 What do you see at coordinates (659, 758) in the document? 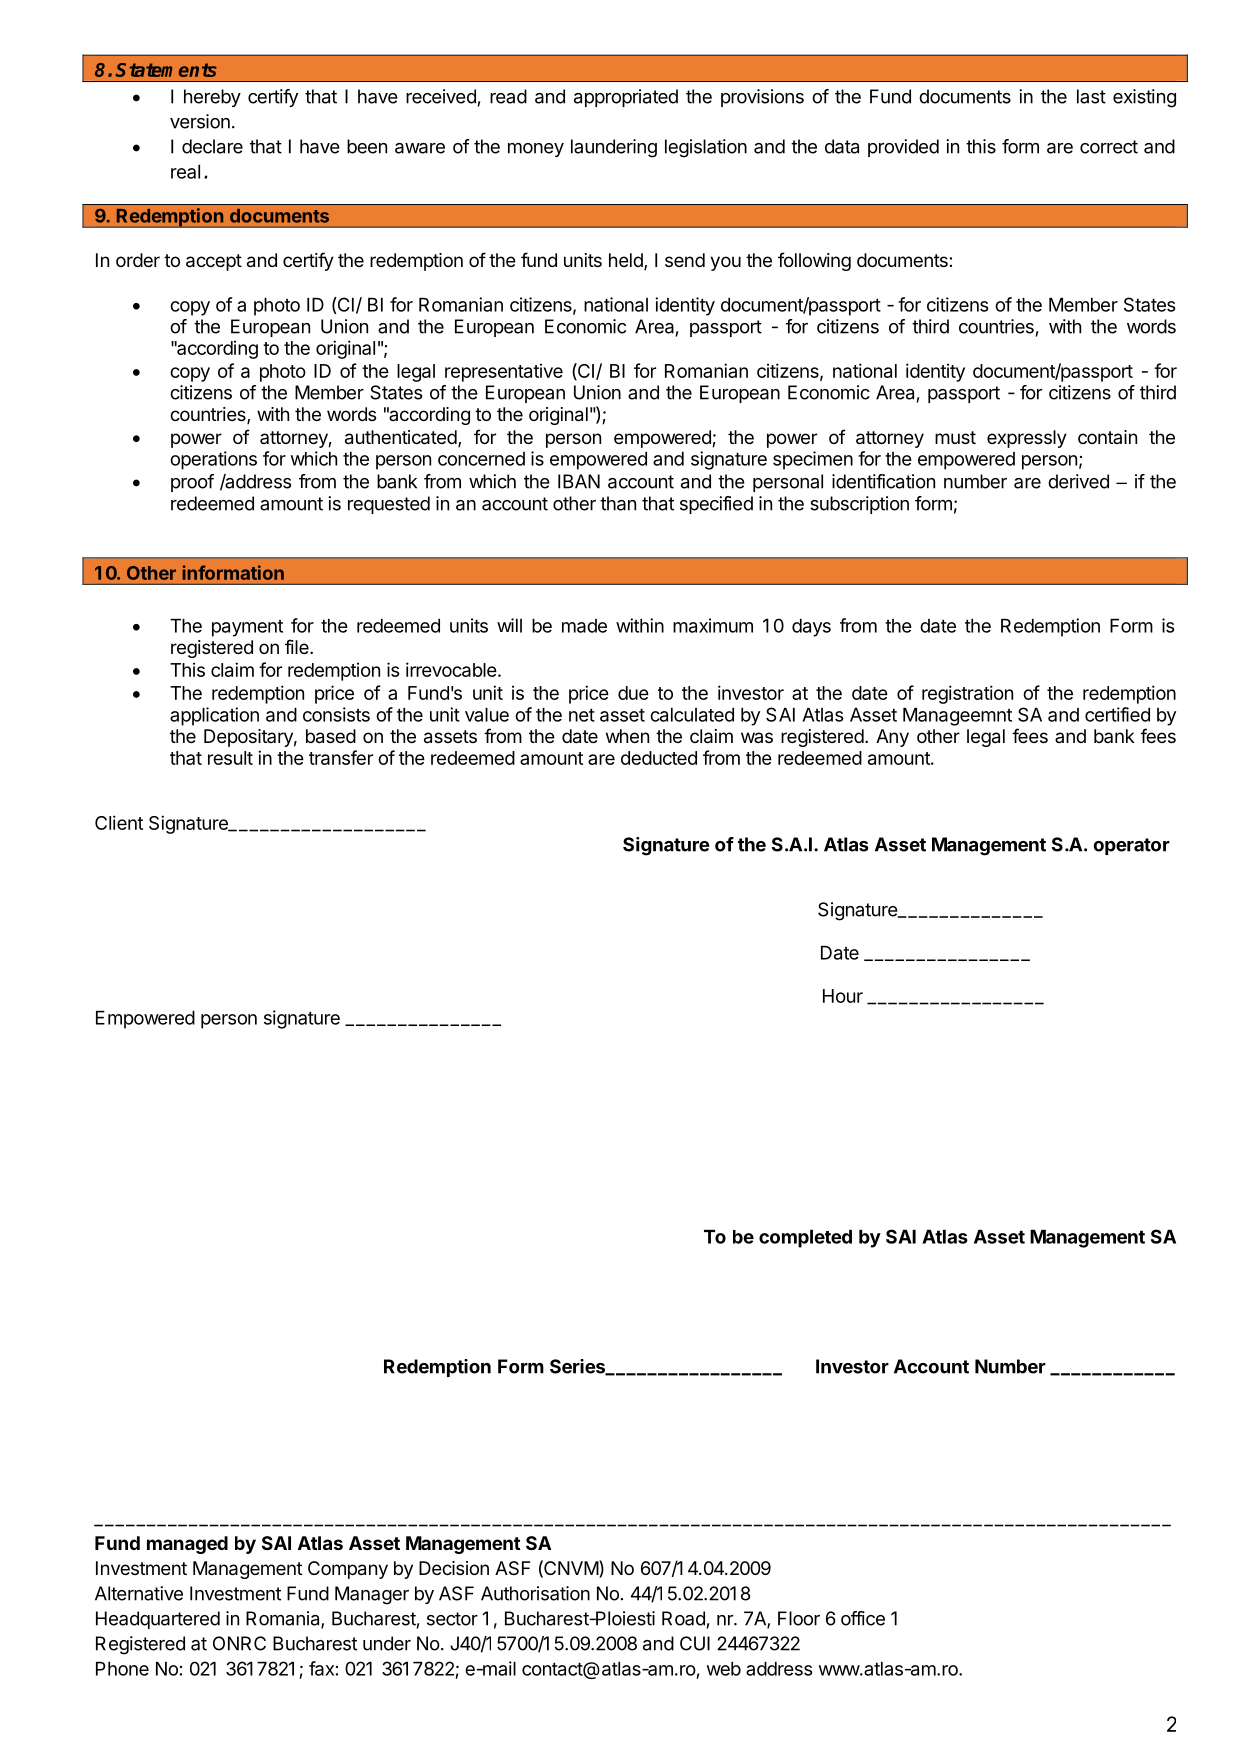
I see `deducted` at bounding box center [659, 758].
